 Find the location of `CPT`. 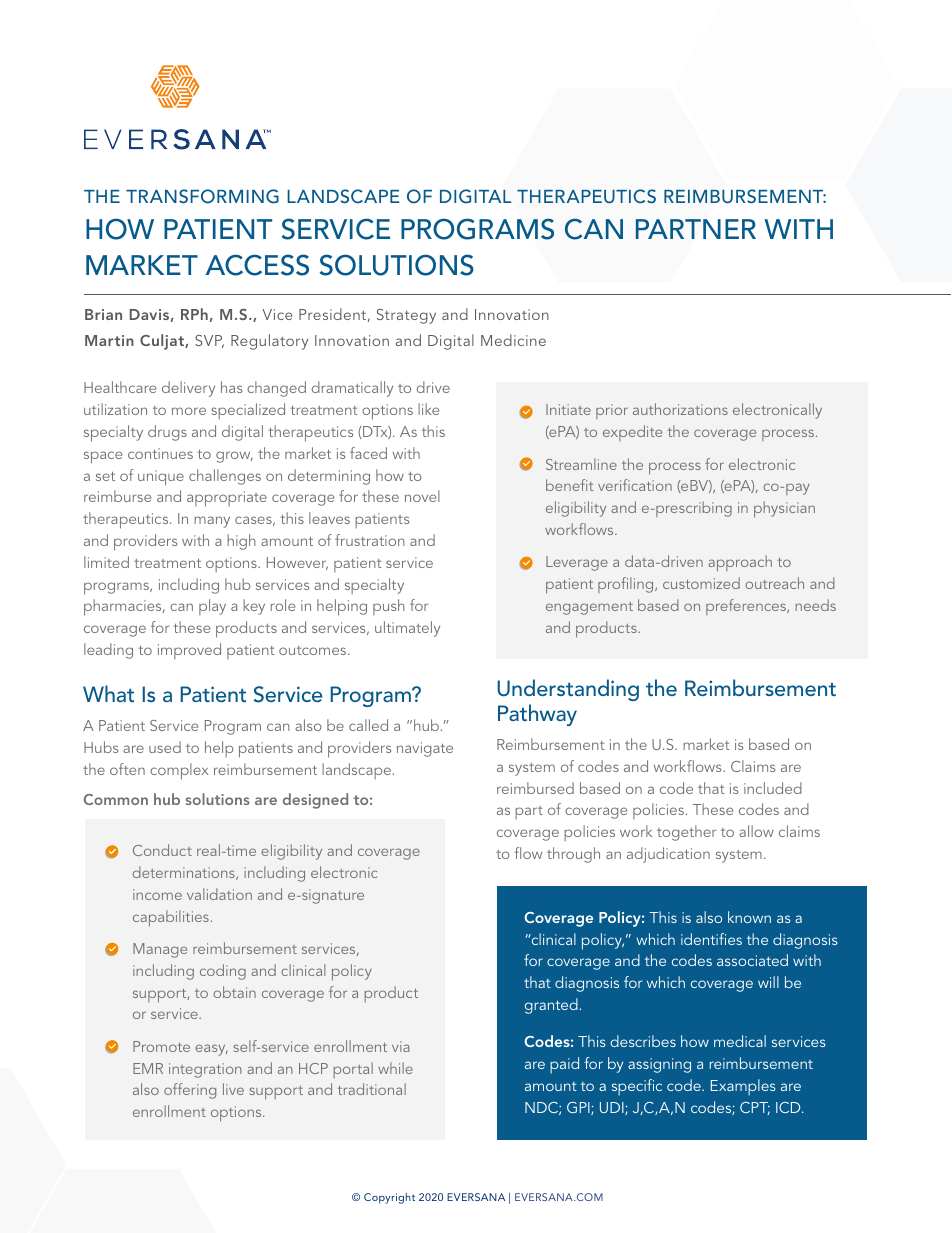

CPT is located at coordinates (755, 1108).
